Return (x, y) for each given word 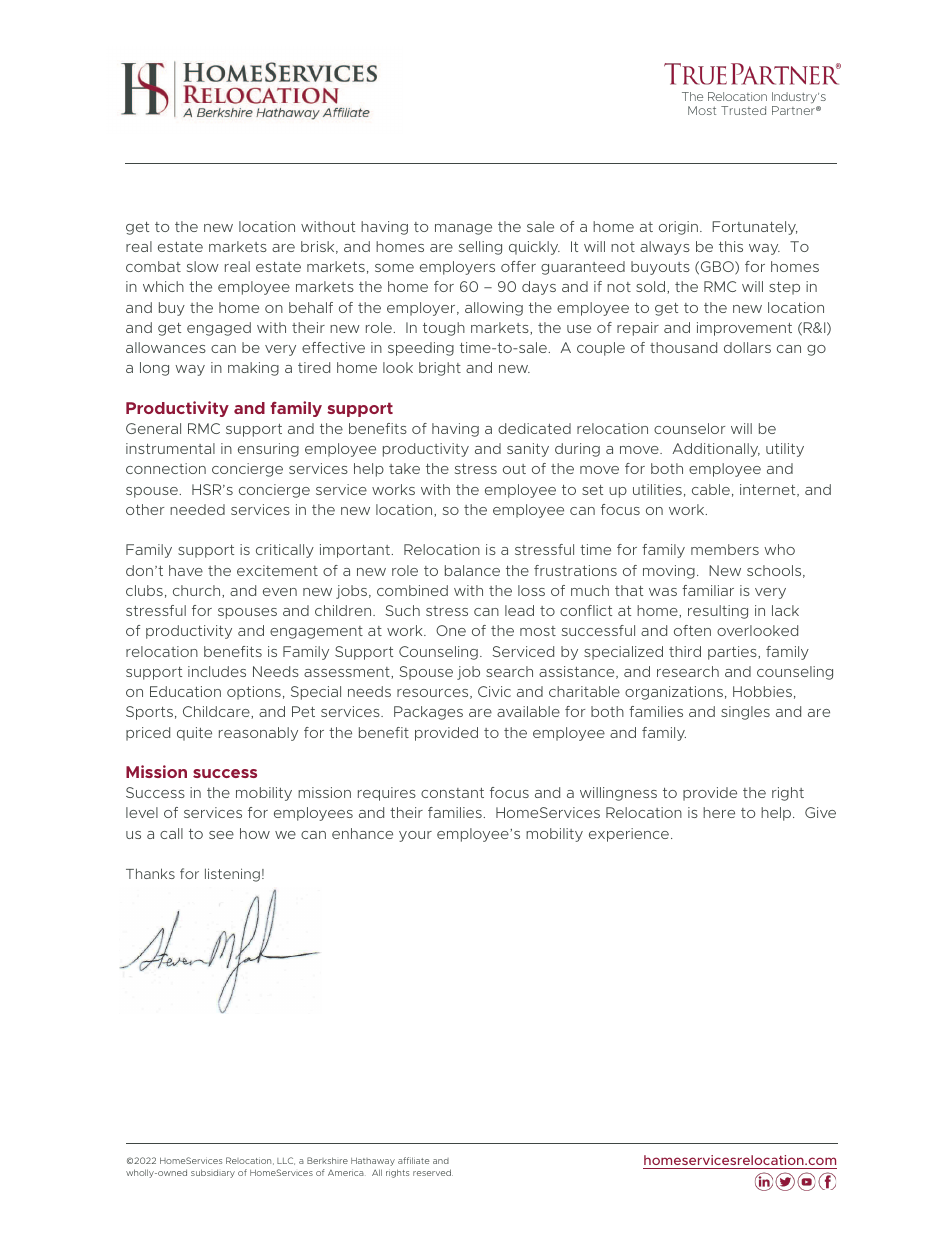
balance (472, 570)
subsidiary (213, 1173)
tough (444, 329)
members (725, 549)
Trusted (743, 110)
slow (203, 266)
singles (745, 713)
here (719, 812)
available (528, 711)
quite (194, 734)
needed (197, 509)
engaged (219, 329)
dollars (747, 347)
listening (232, 875)
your (415, 836)
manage (463, 229)
